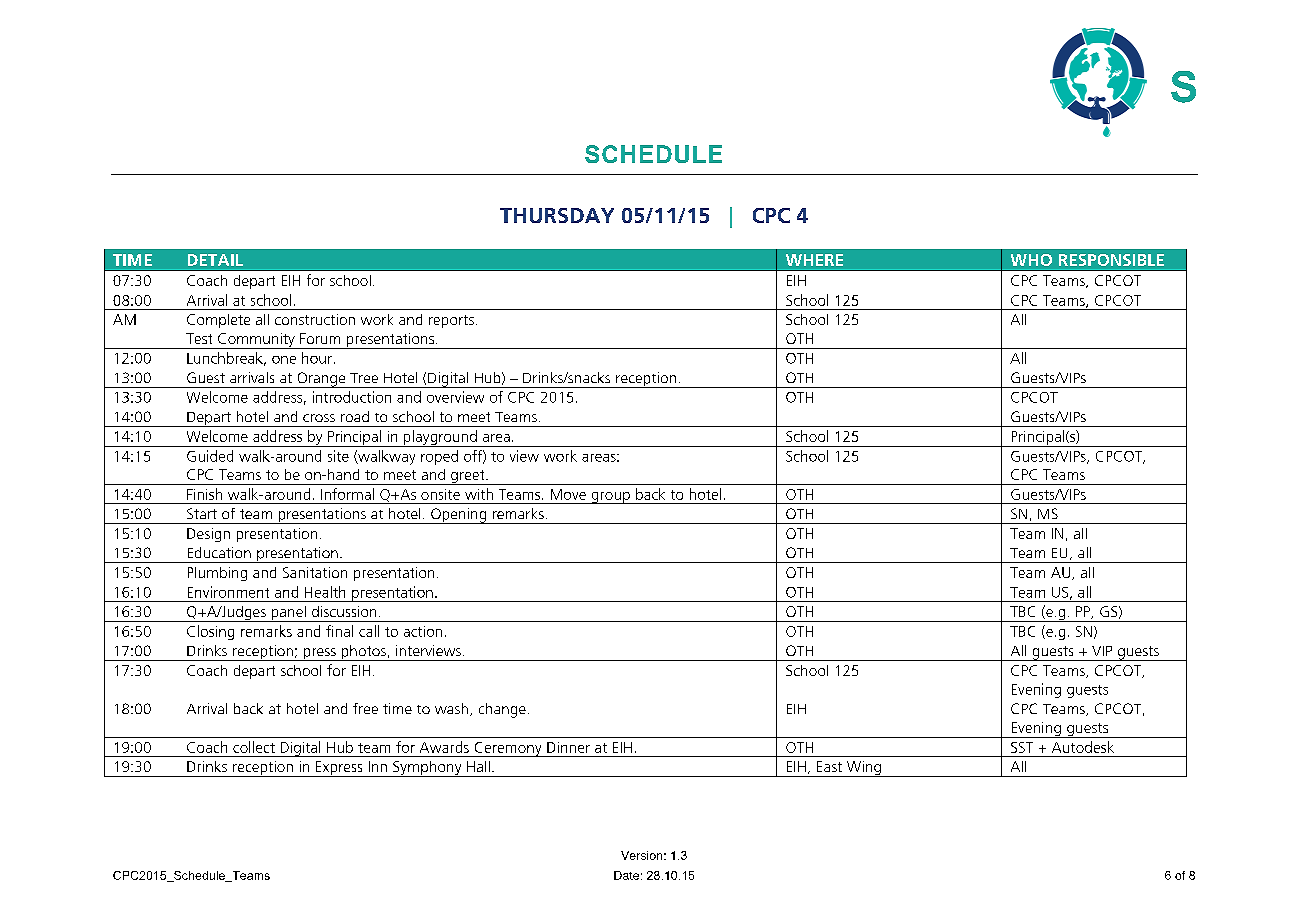 The height and width of the screenshot is (924, 1308). What do you see at coordinates (1031, 260) in the screenshot?
I see `WHO` at bounding box center [1031, 260].
